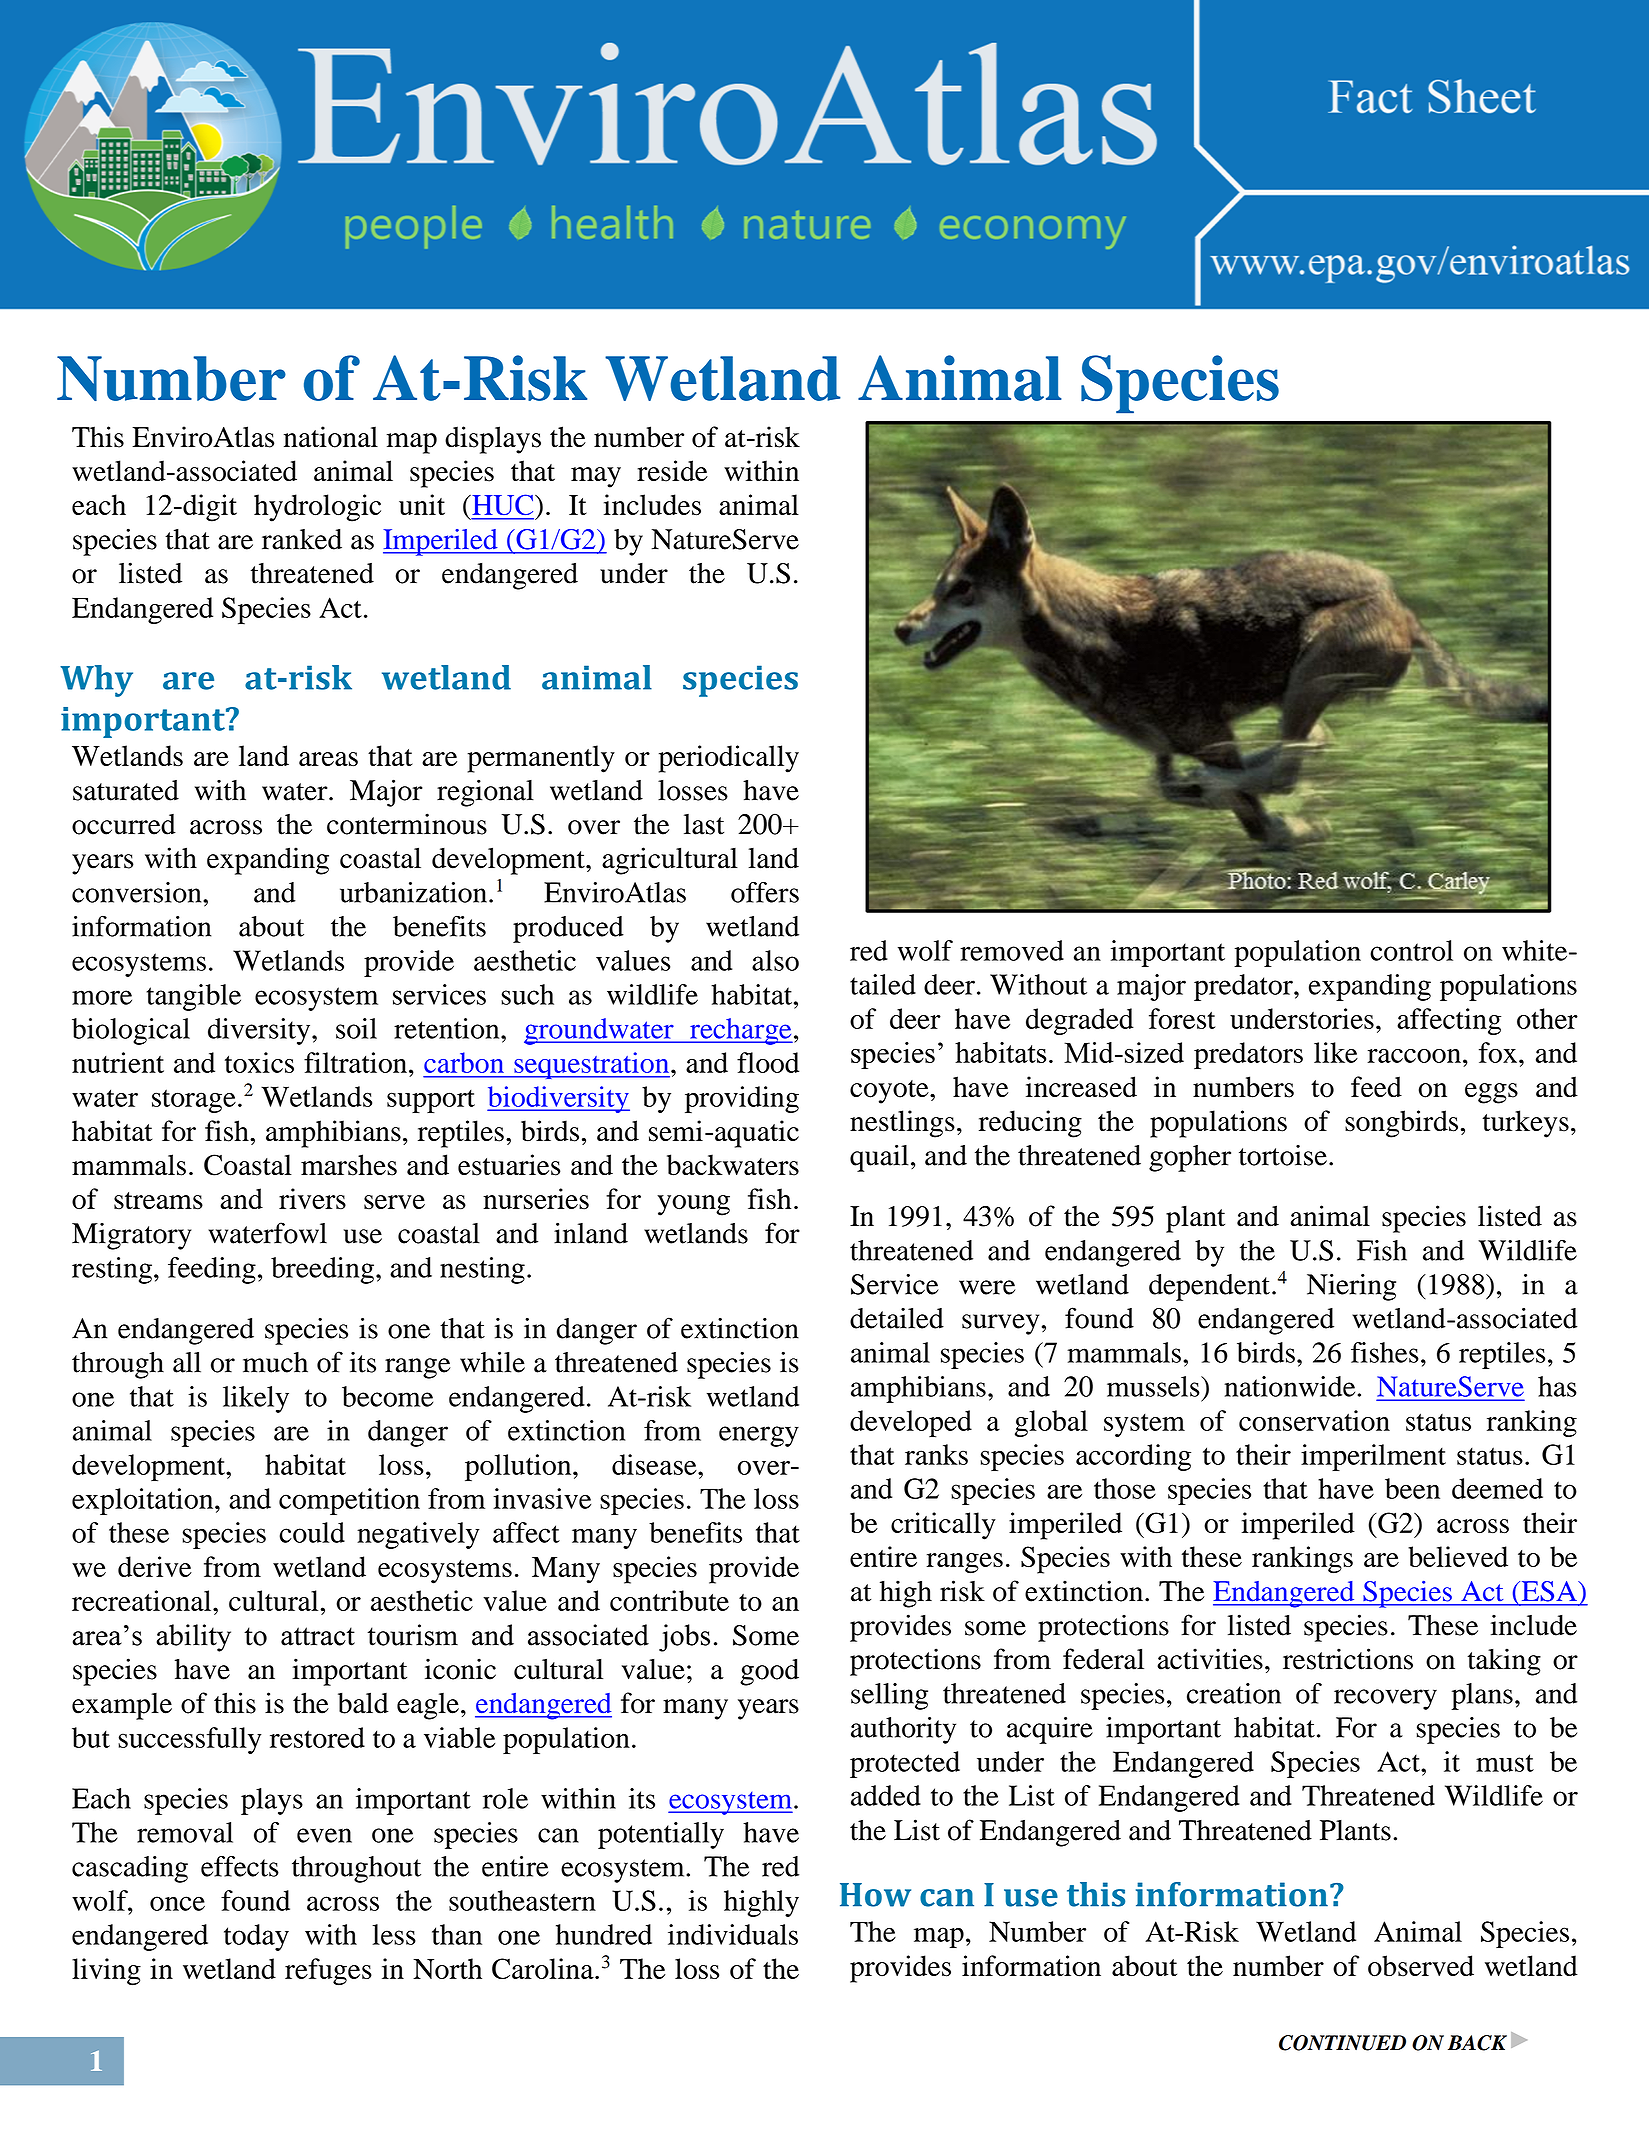 The width and height of the document is (1649, 2134). What do you see at coordinates (259, 1062) in the document?
I see `toxics` at bounding box center [259, 1062].
